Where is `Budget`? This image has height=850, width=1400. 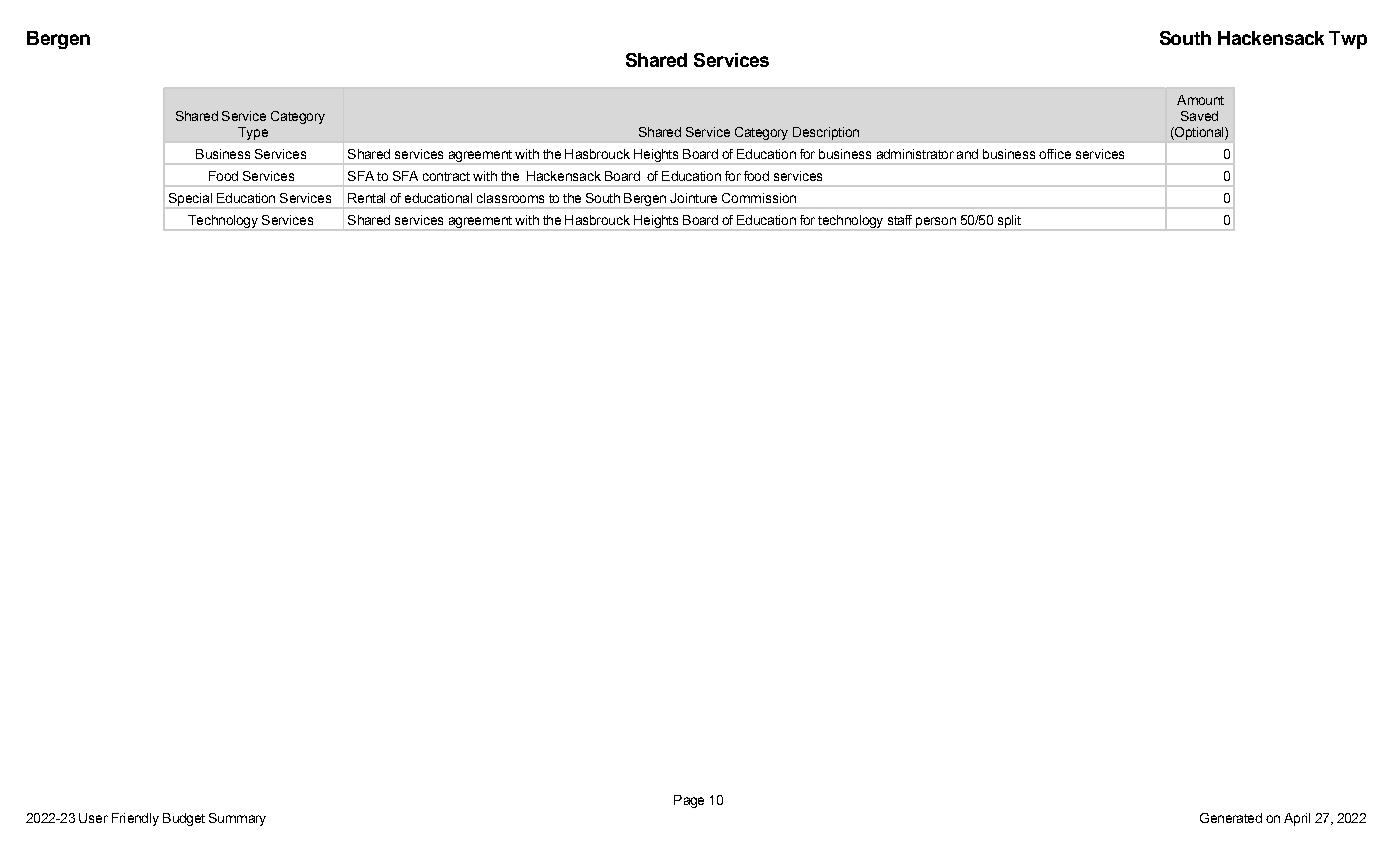
Budget is located at coordinates (184, 819).
